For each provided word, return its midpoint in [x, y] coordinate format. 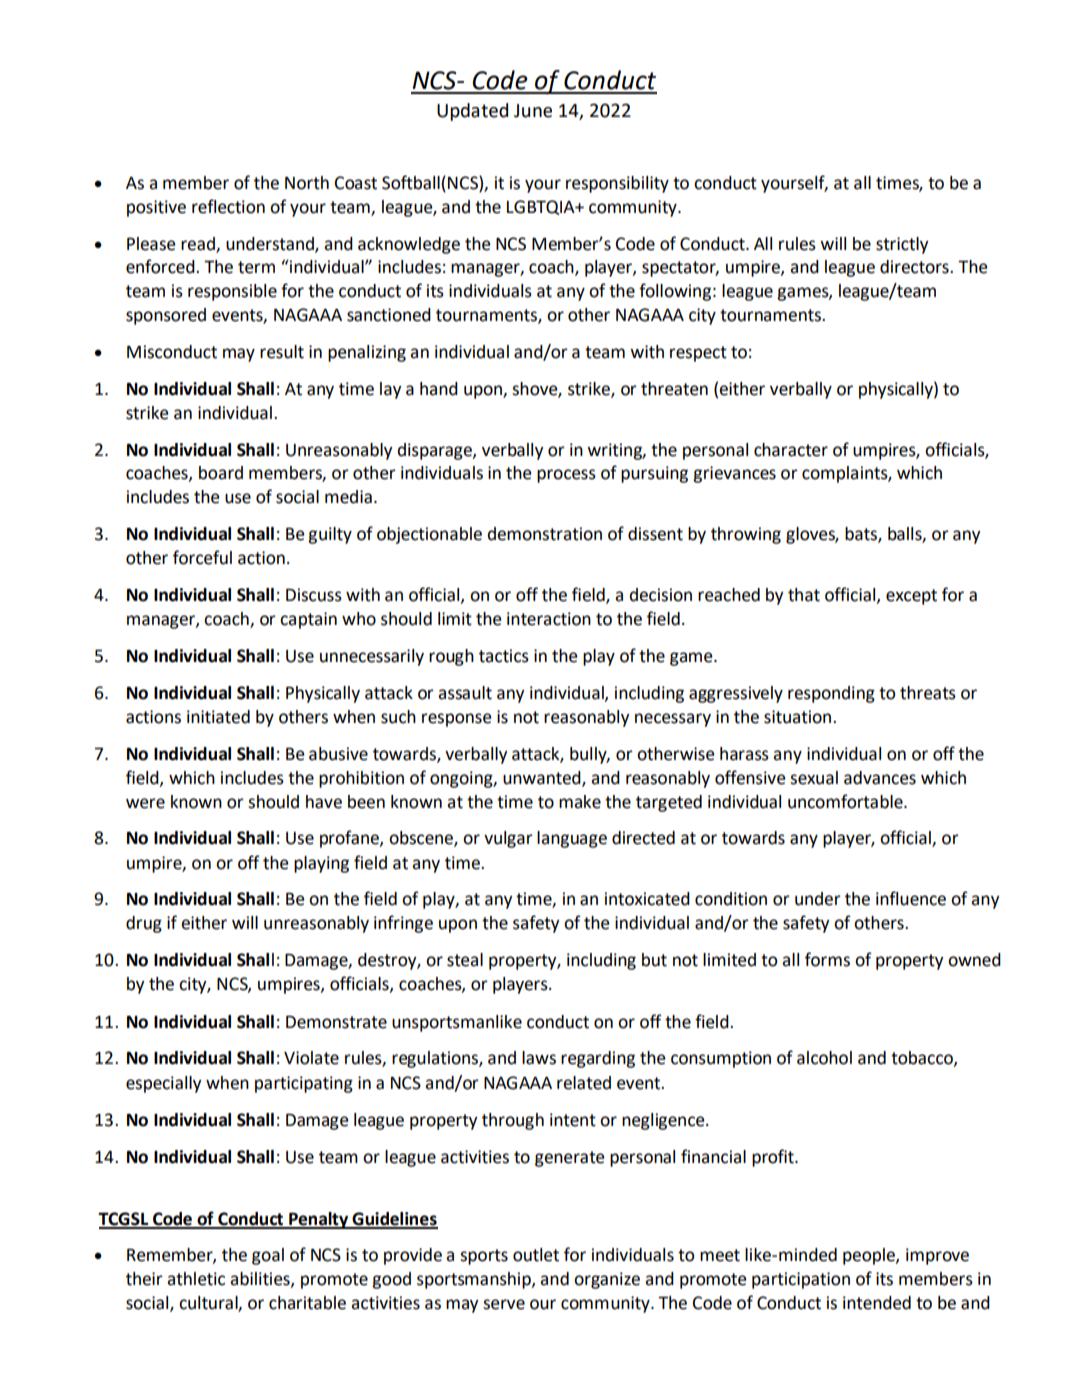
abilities [261, 1279]
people [870, 1256]
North [307, 183]
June [533, 111]
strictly [902, 245]
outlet [536, 1255]
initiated [218, 717]
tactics [504, 656]
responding [831, 694]
